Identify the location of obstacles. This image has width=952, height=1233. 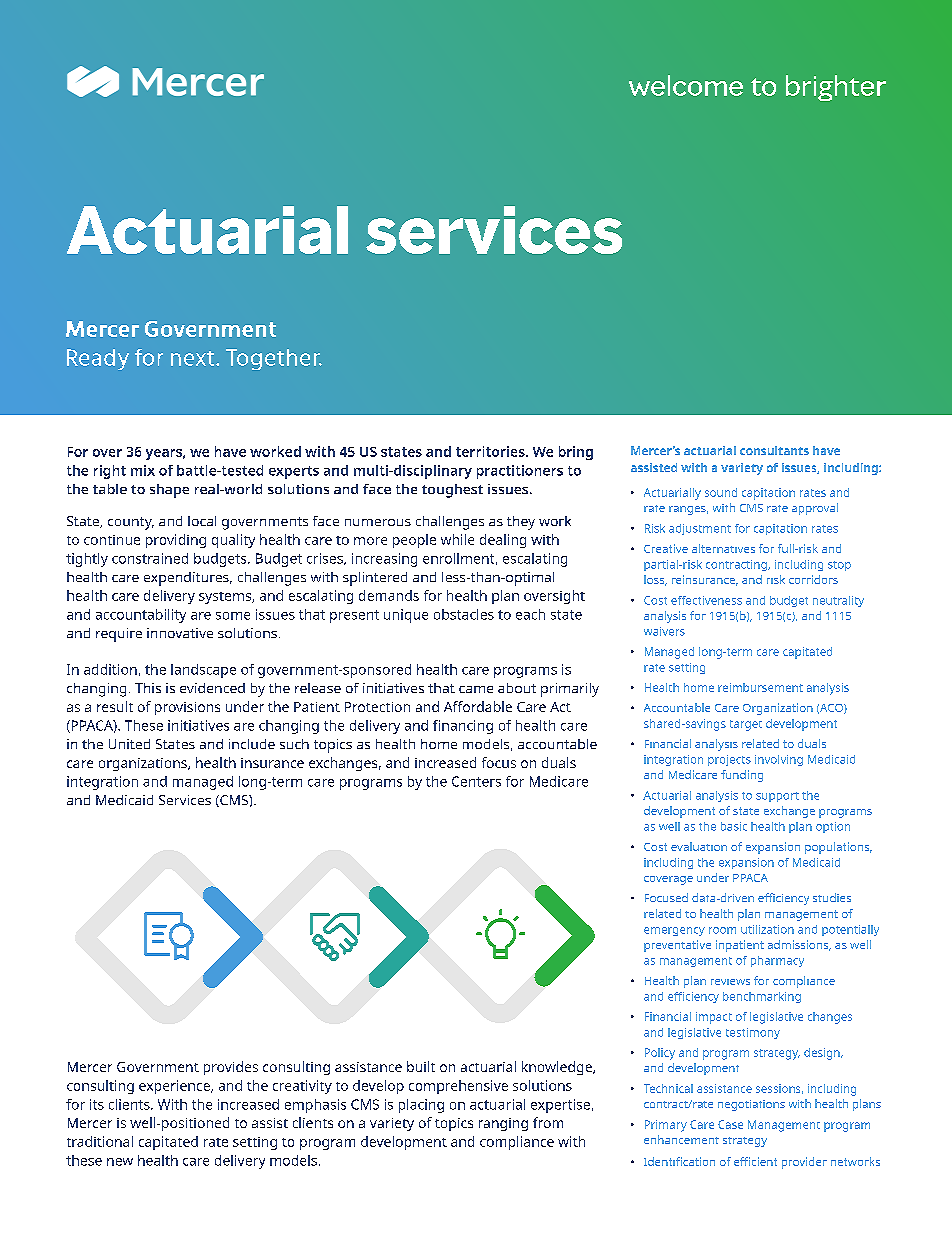
(464, 614).
